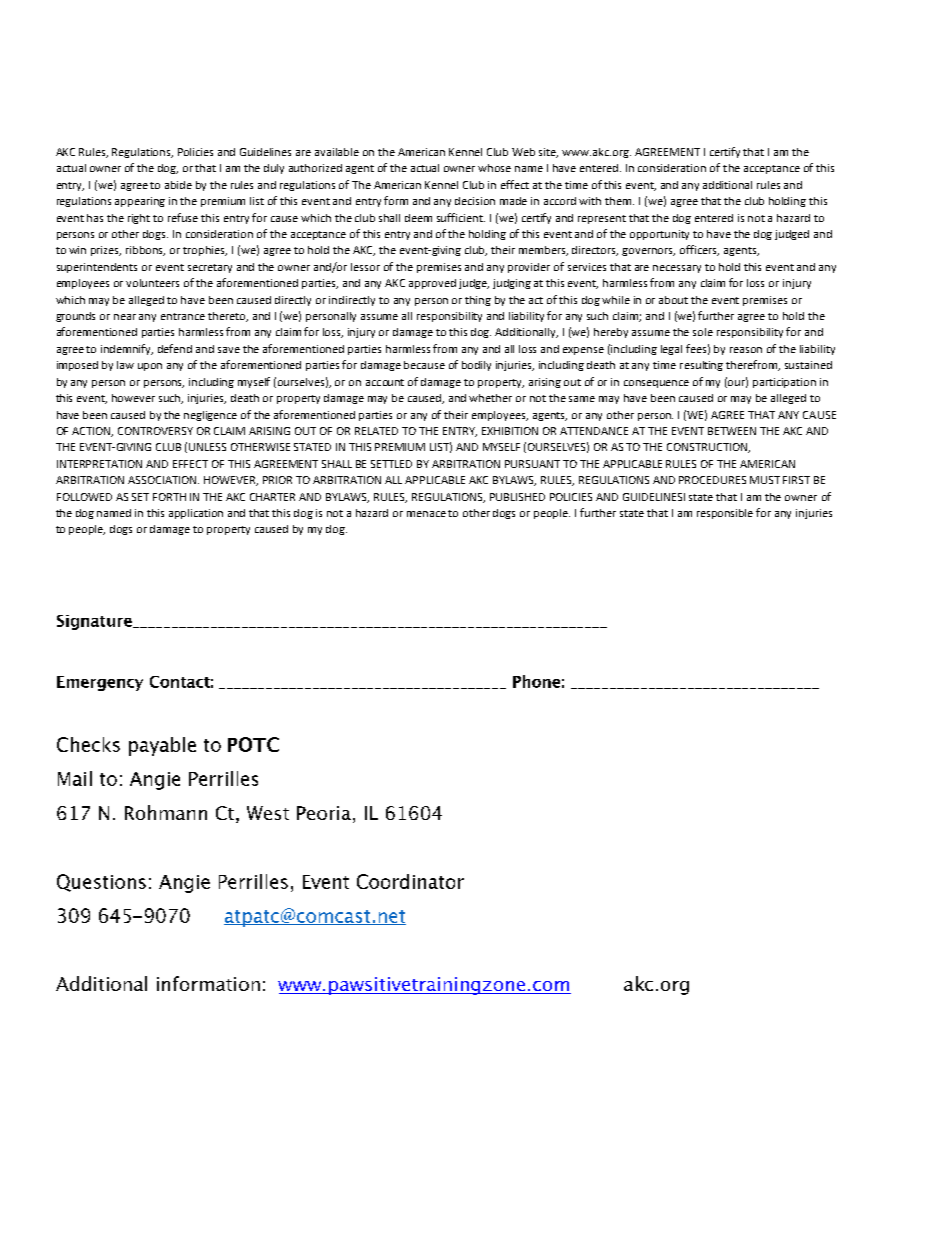 This screenshot has width=952, height=1233. What do you see at coordinates (169, 497) in the screenshot?
I see `FORTH` at bounding box center [169, 497].
